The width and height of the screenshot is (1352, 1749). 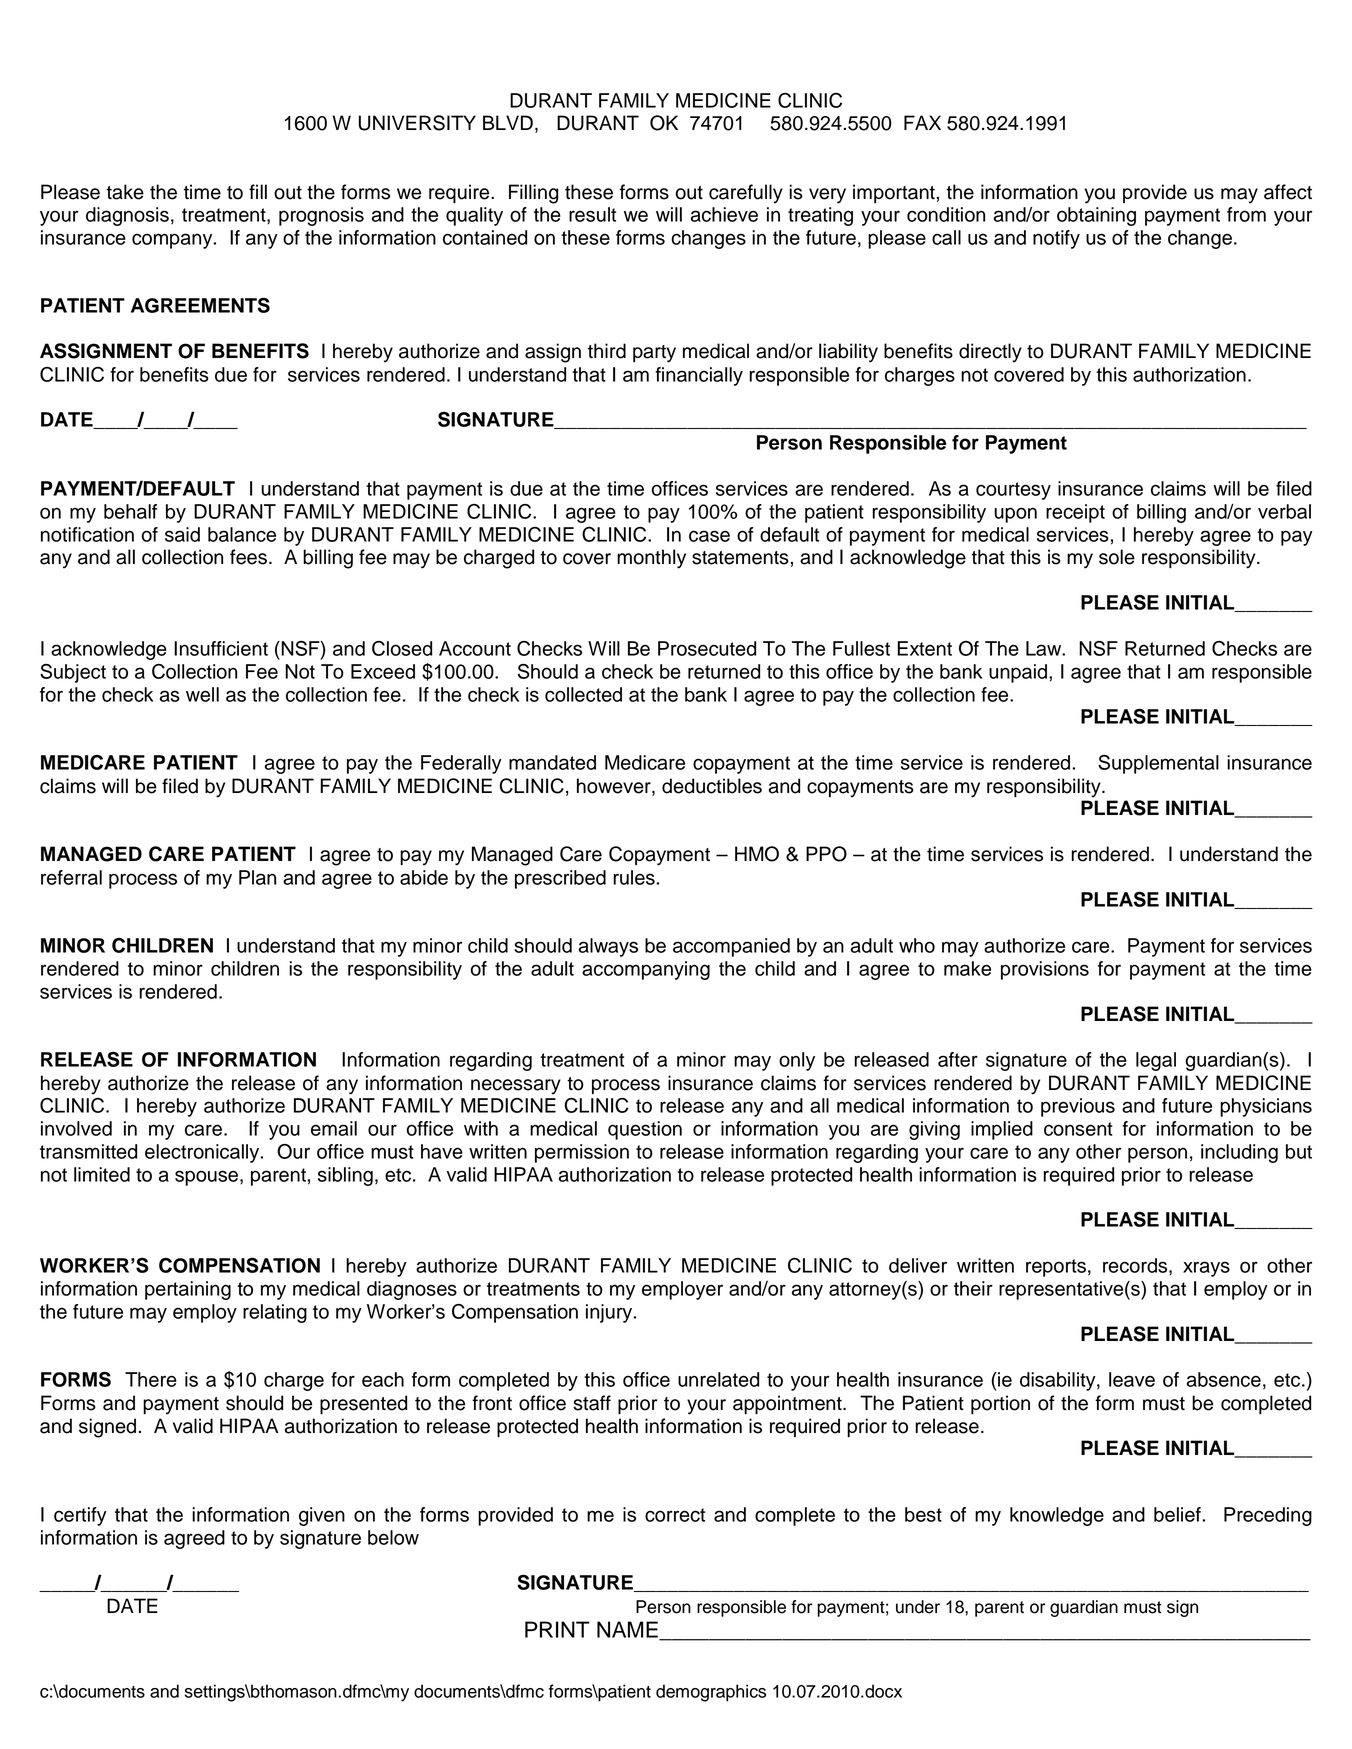 I want to click on case, so click(x=709, y=536).
